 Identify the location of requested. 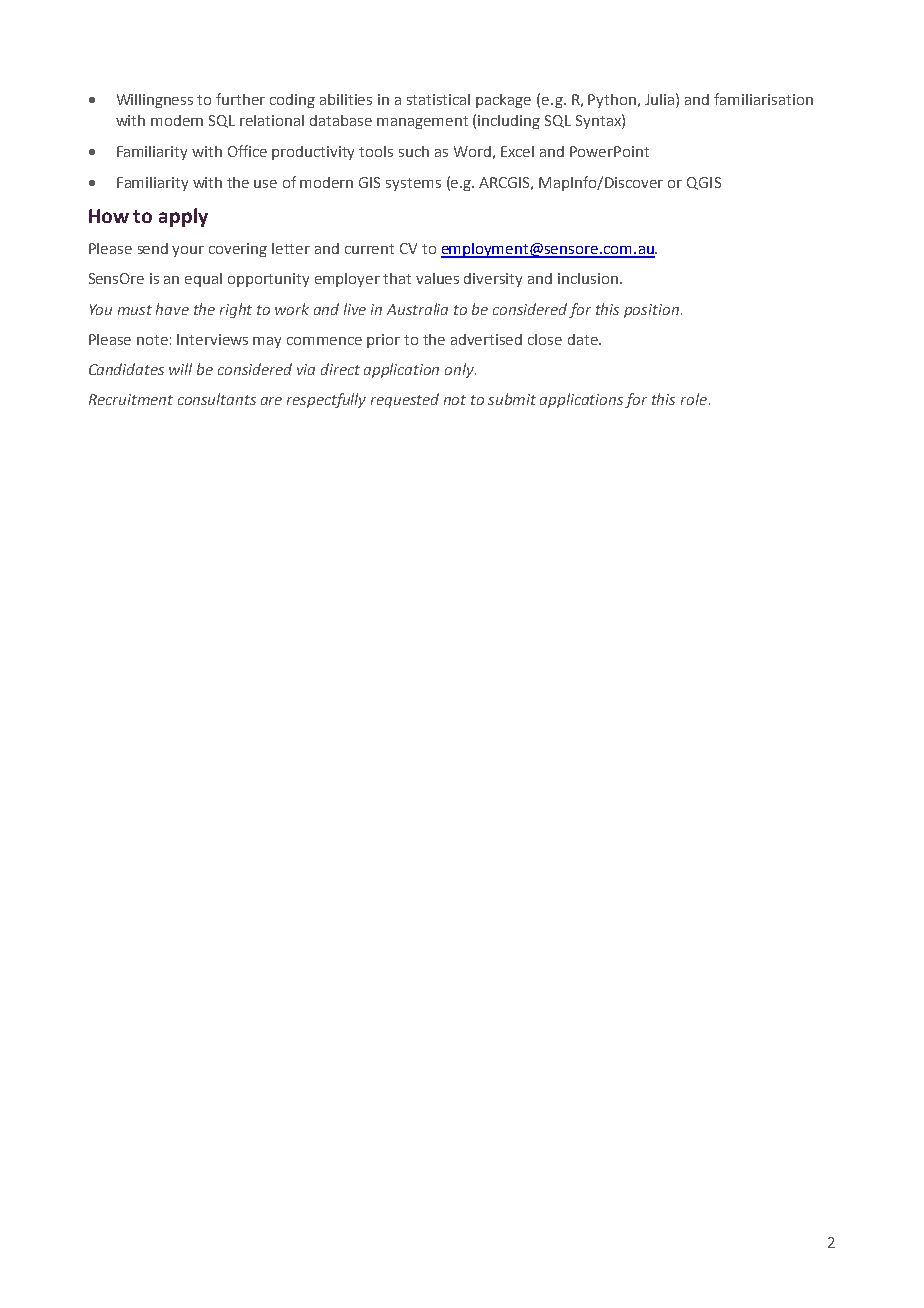
(405, 400).
